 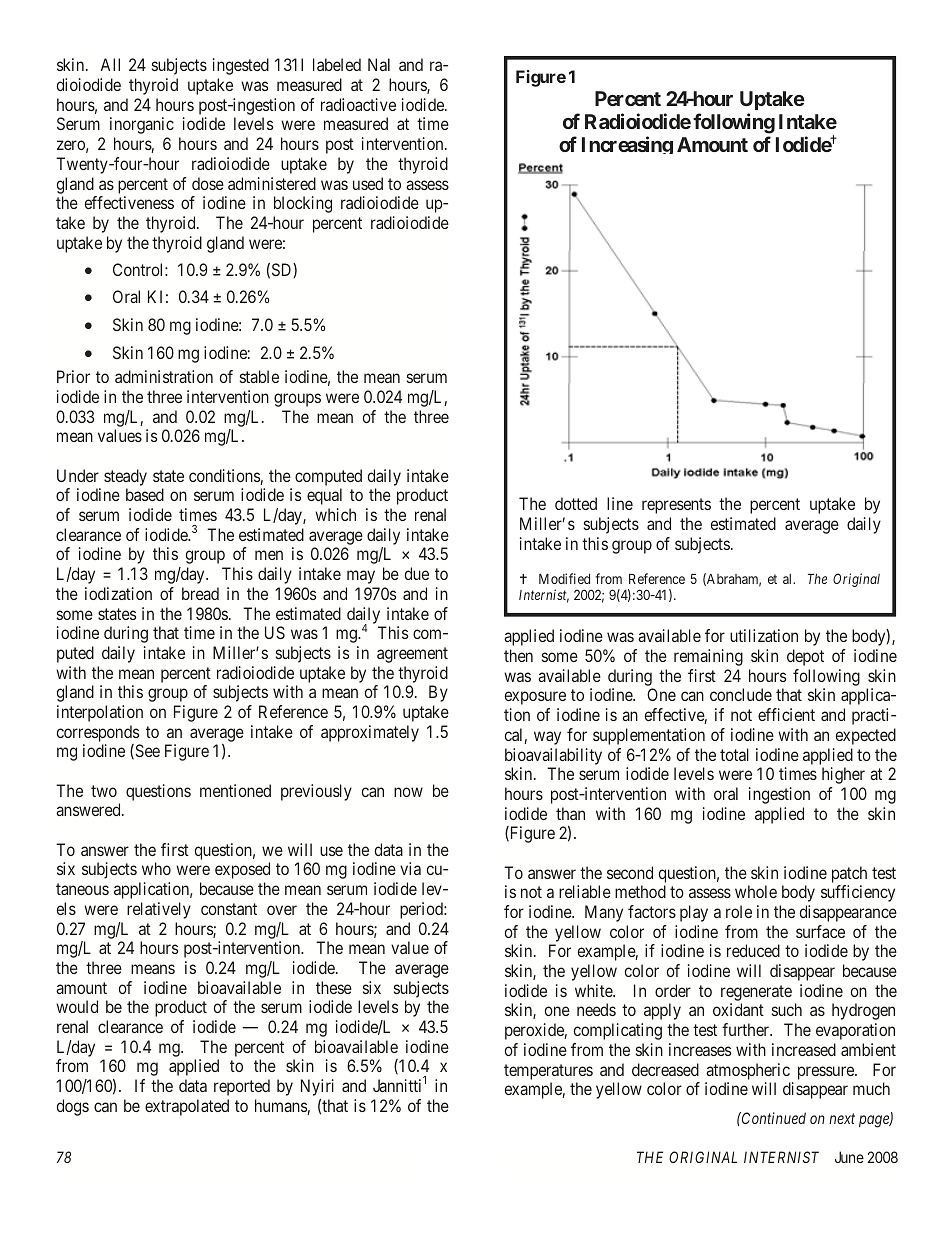 What do you see at coordinates (576, 503) in the screenshot?
I see `dotted` at bounding box center [576, 503].
